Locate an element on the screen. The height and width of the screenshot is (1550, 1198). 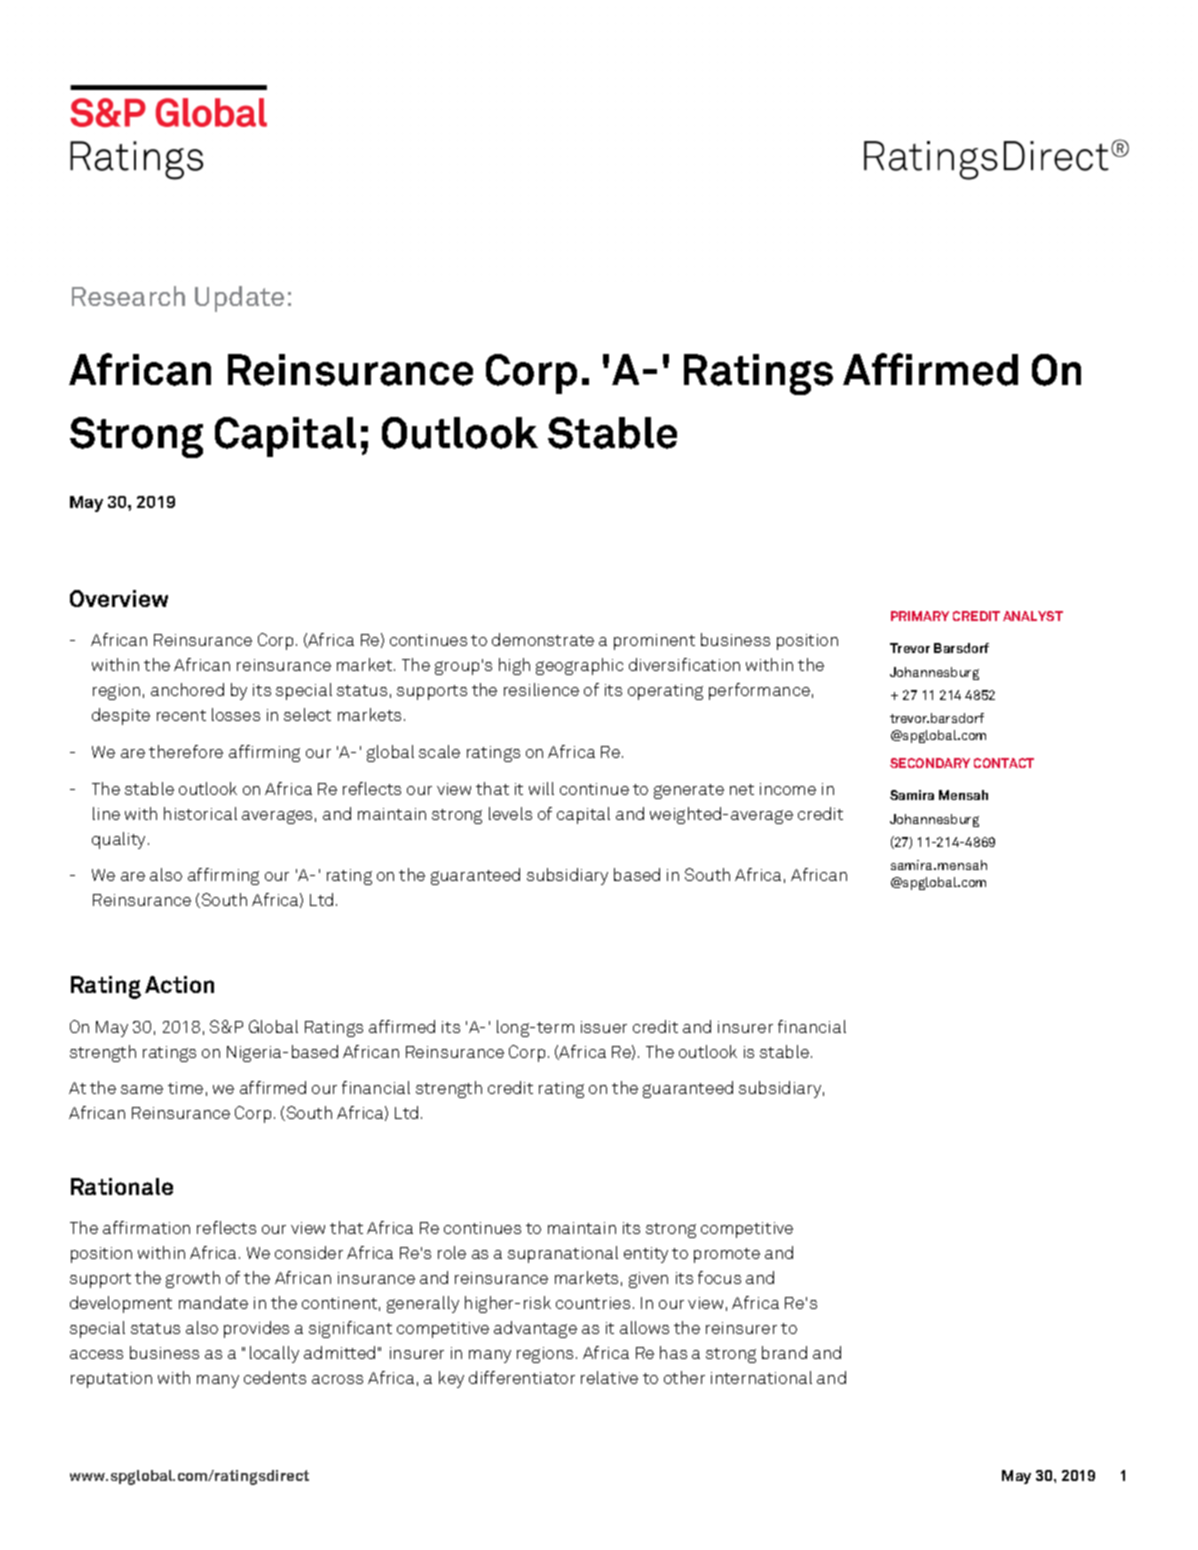
demonstrate is located at coordinates (543, 639).
